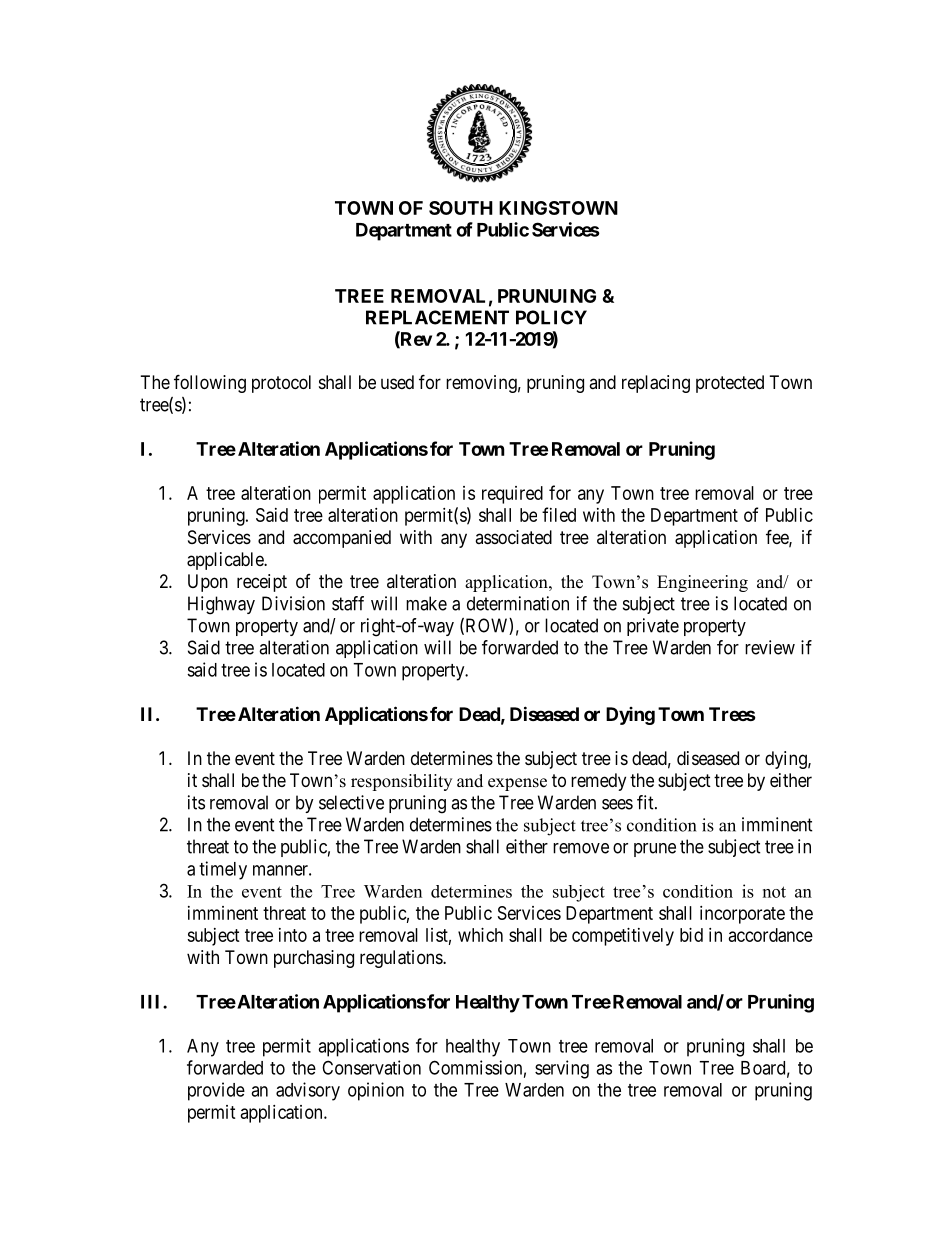 This document has width=952, height=1233. I want to click on timely, so click(223, 870).
